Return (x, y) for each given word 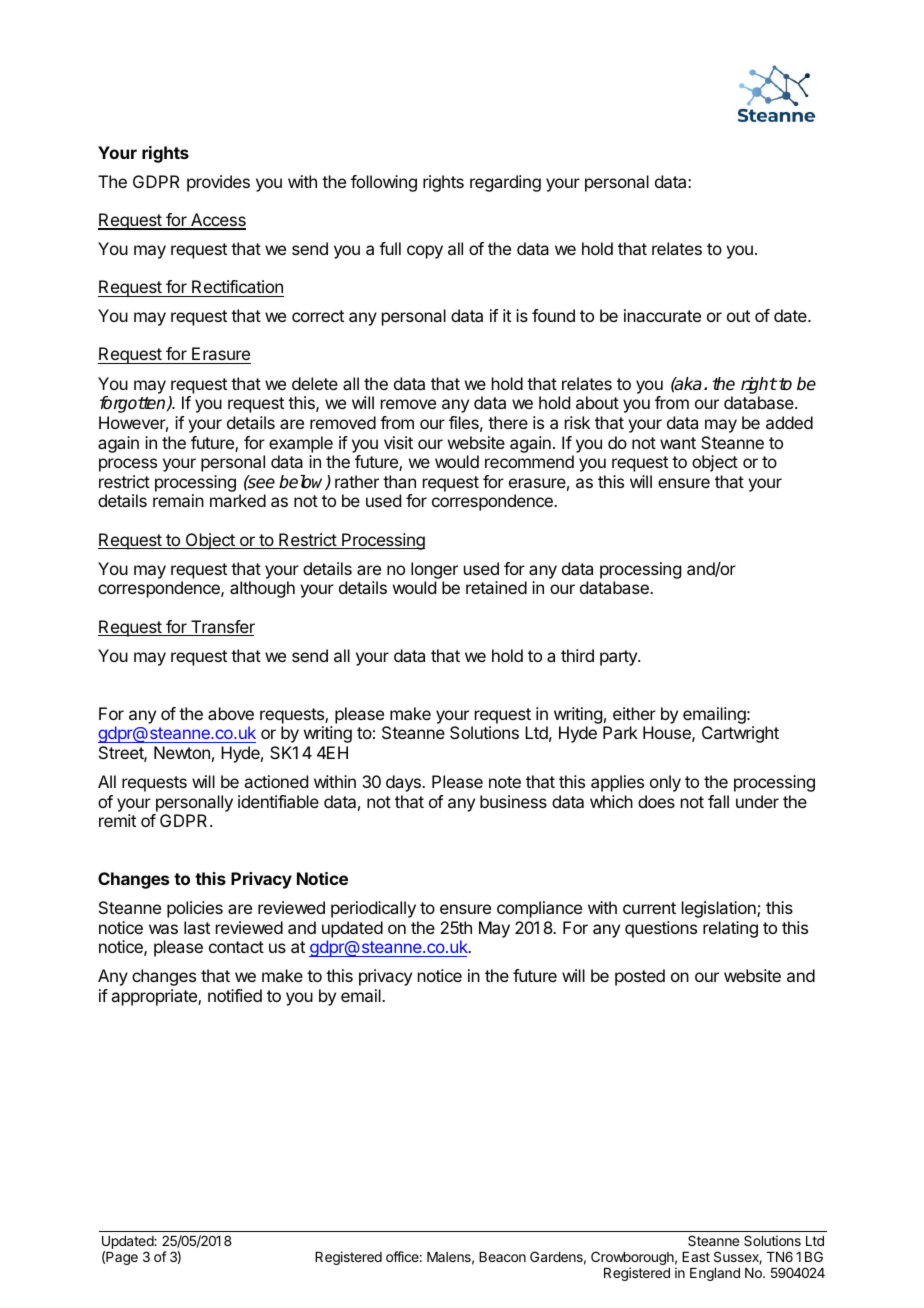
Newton (182, 752)
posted (640, 977)
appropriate (155, 997)
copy (425, 252)
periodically (373, 909)
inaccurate (662, 315)
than (399, 481)
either (634, 713)
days (404, 783)
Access (217, 221)
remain (178, 500)
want (678, 443)
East (696, 1257)
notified (235, 995)
